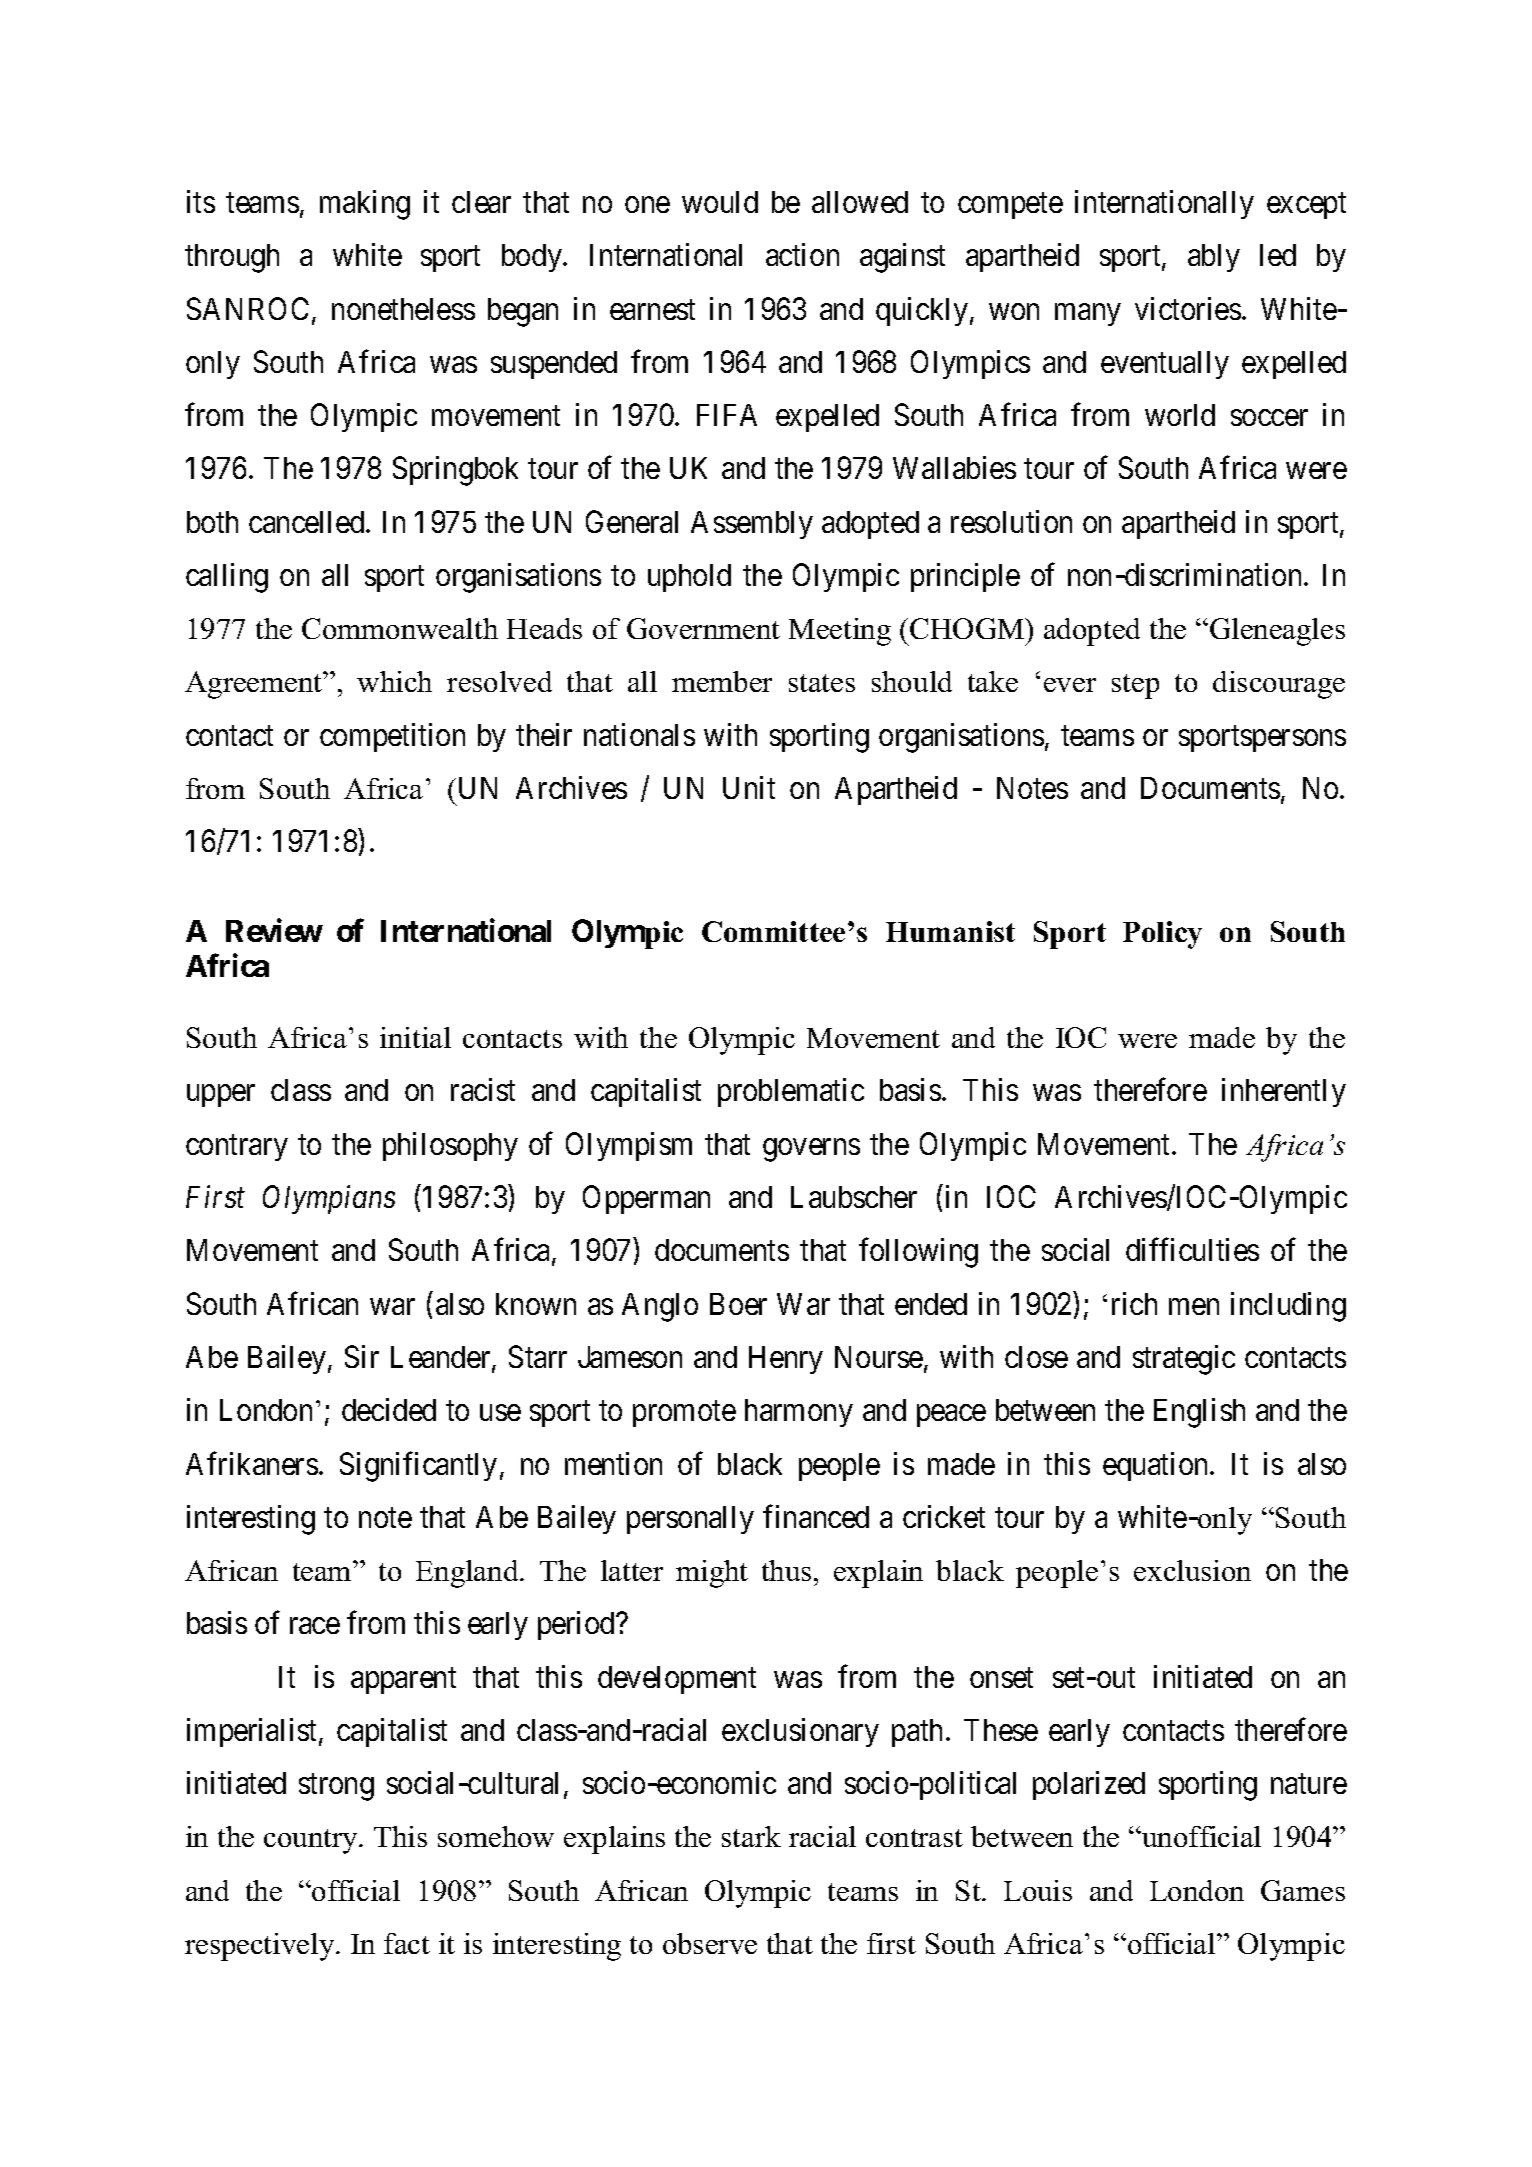 This document has width=1532, height=2167. What do you see at coordinates (315, 1626) in the document?
I see `race` at bounding box center [315, 1626].
